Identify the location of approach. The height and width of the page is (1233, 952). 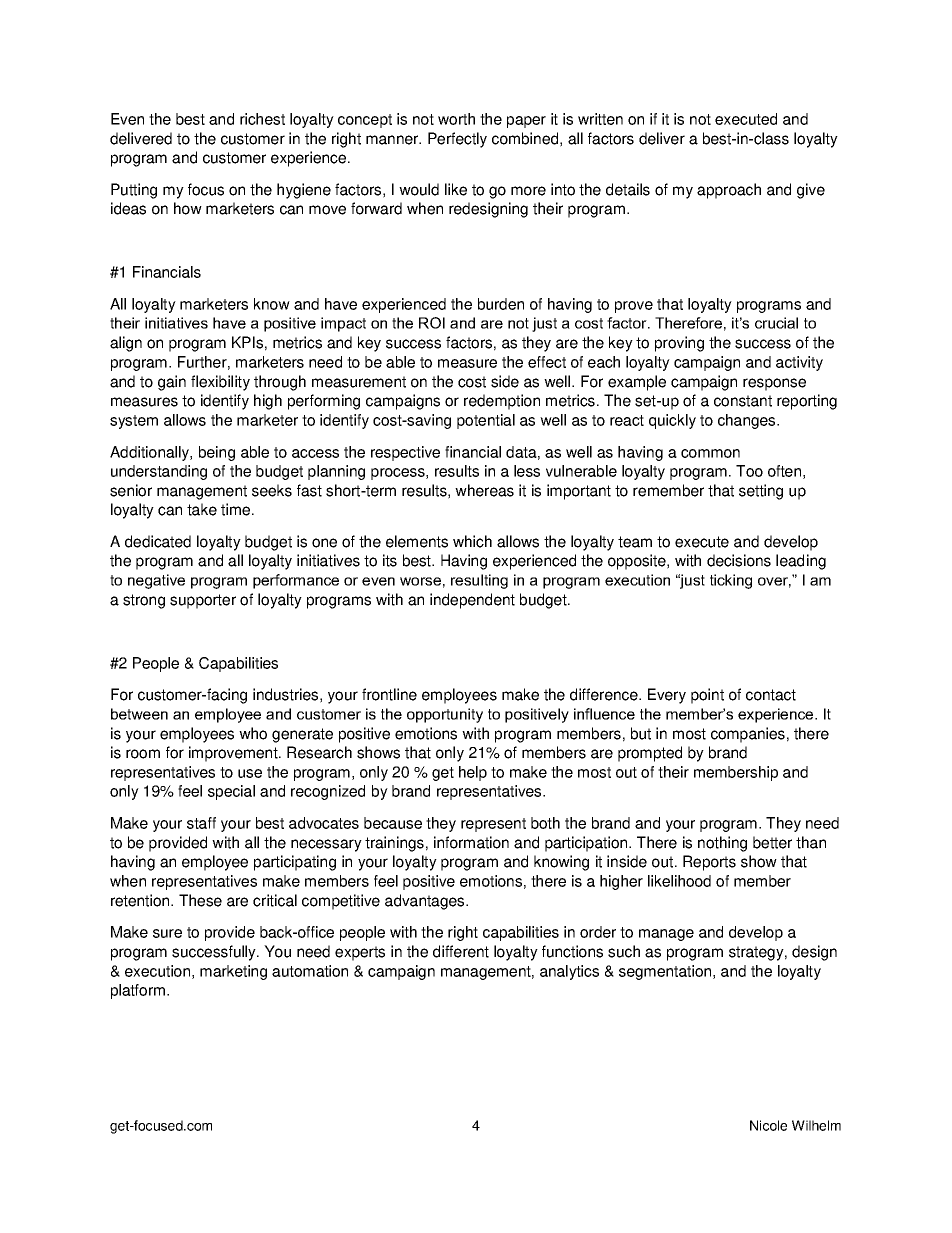
(729, 191).
